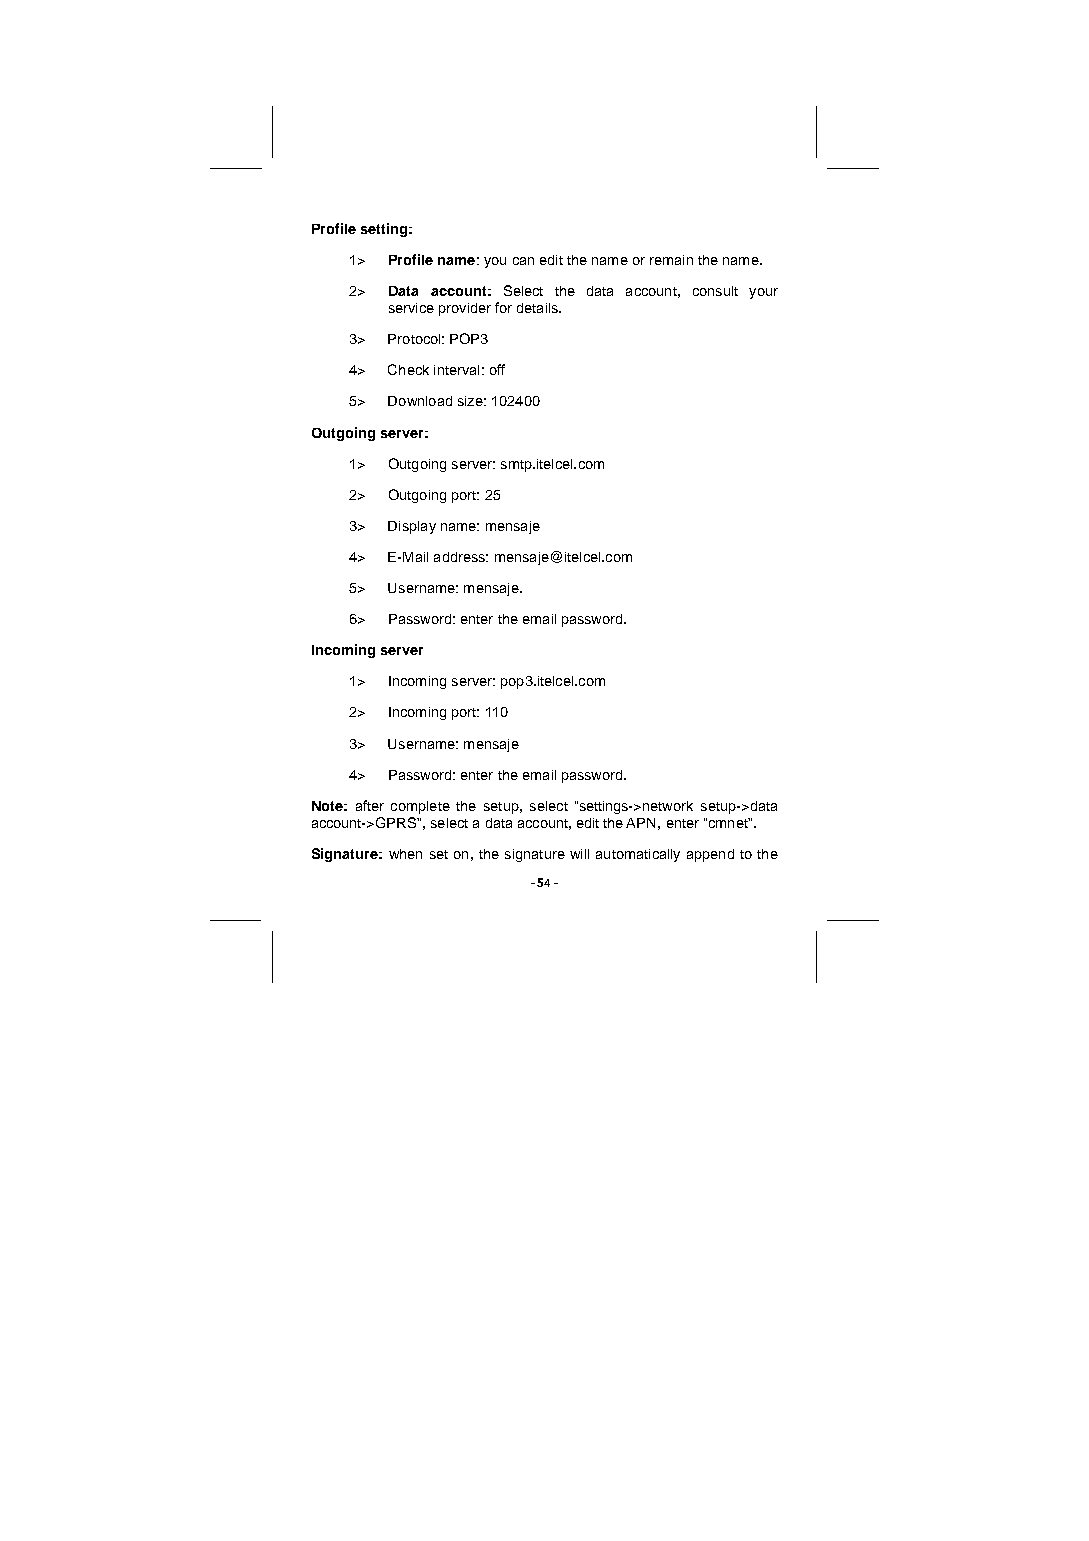  What do you see at coordinates (763, 293) in the screenshot?
I see `your` at bounding box center [763, 293].
